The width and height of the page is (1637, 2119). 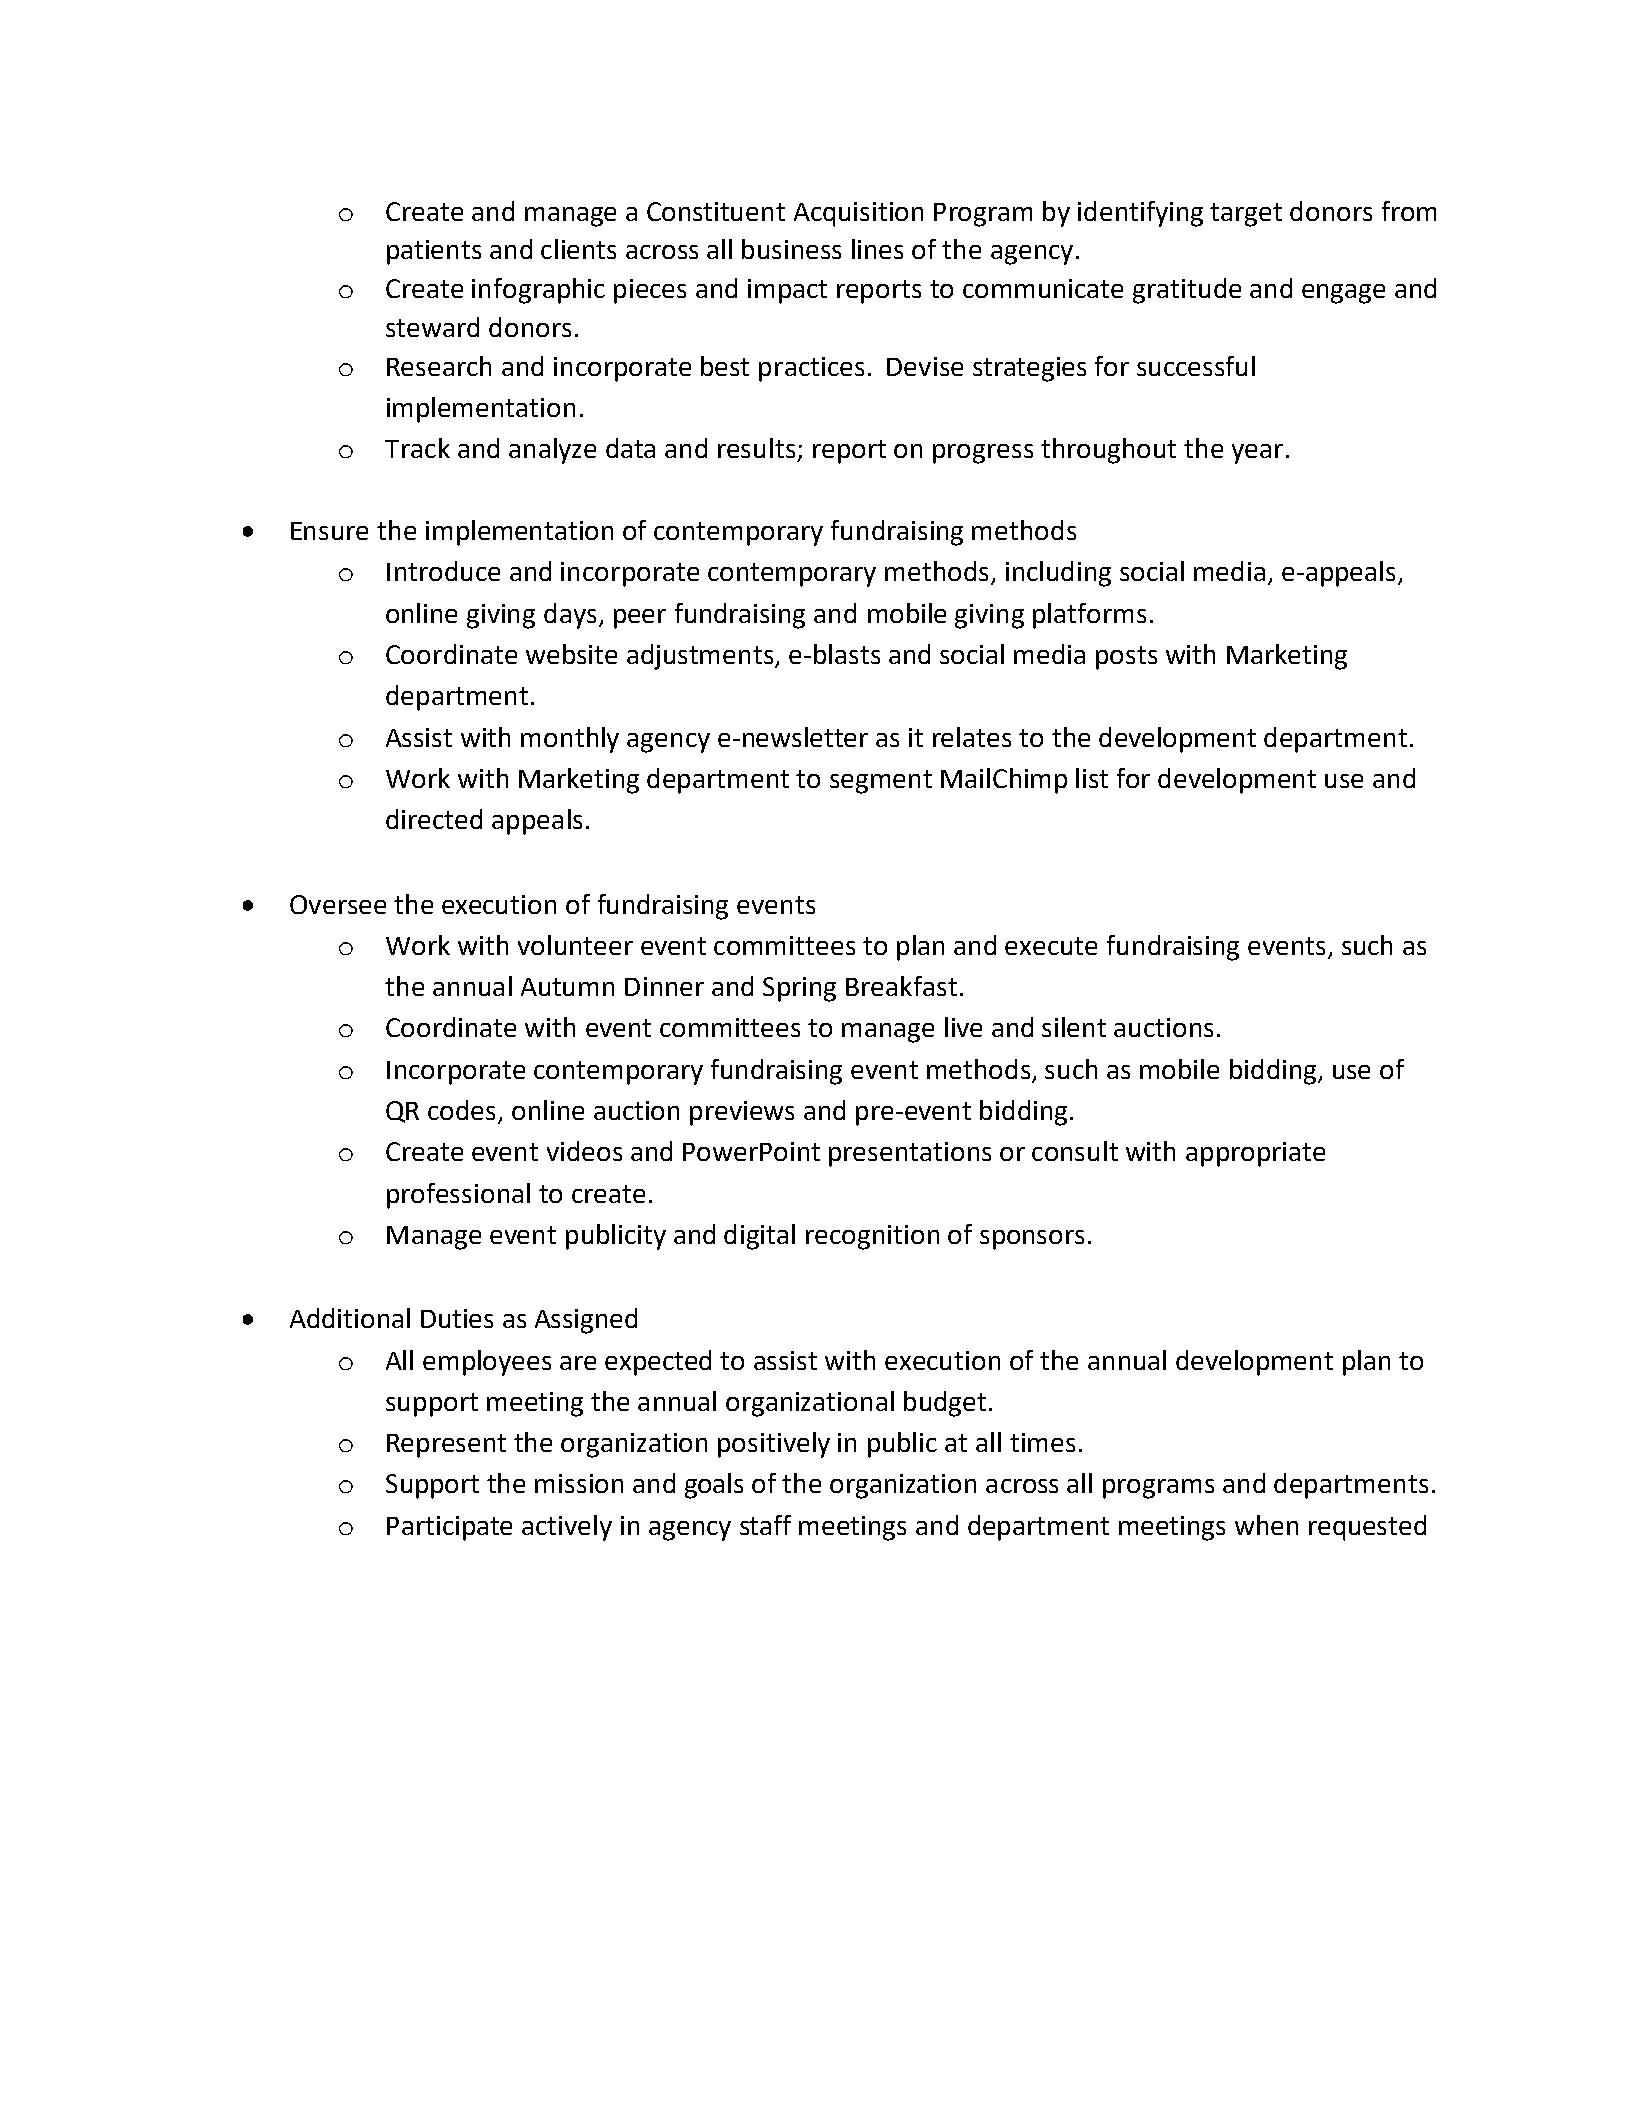 What do you see at coordinates (434, 819) in the page?
I see `directed` at bounding box center [434, 819].
